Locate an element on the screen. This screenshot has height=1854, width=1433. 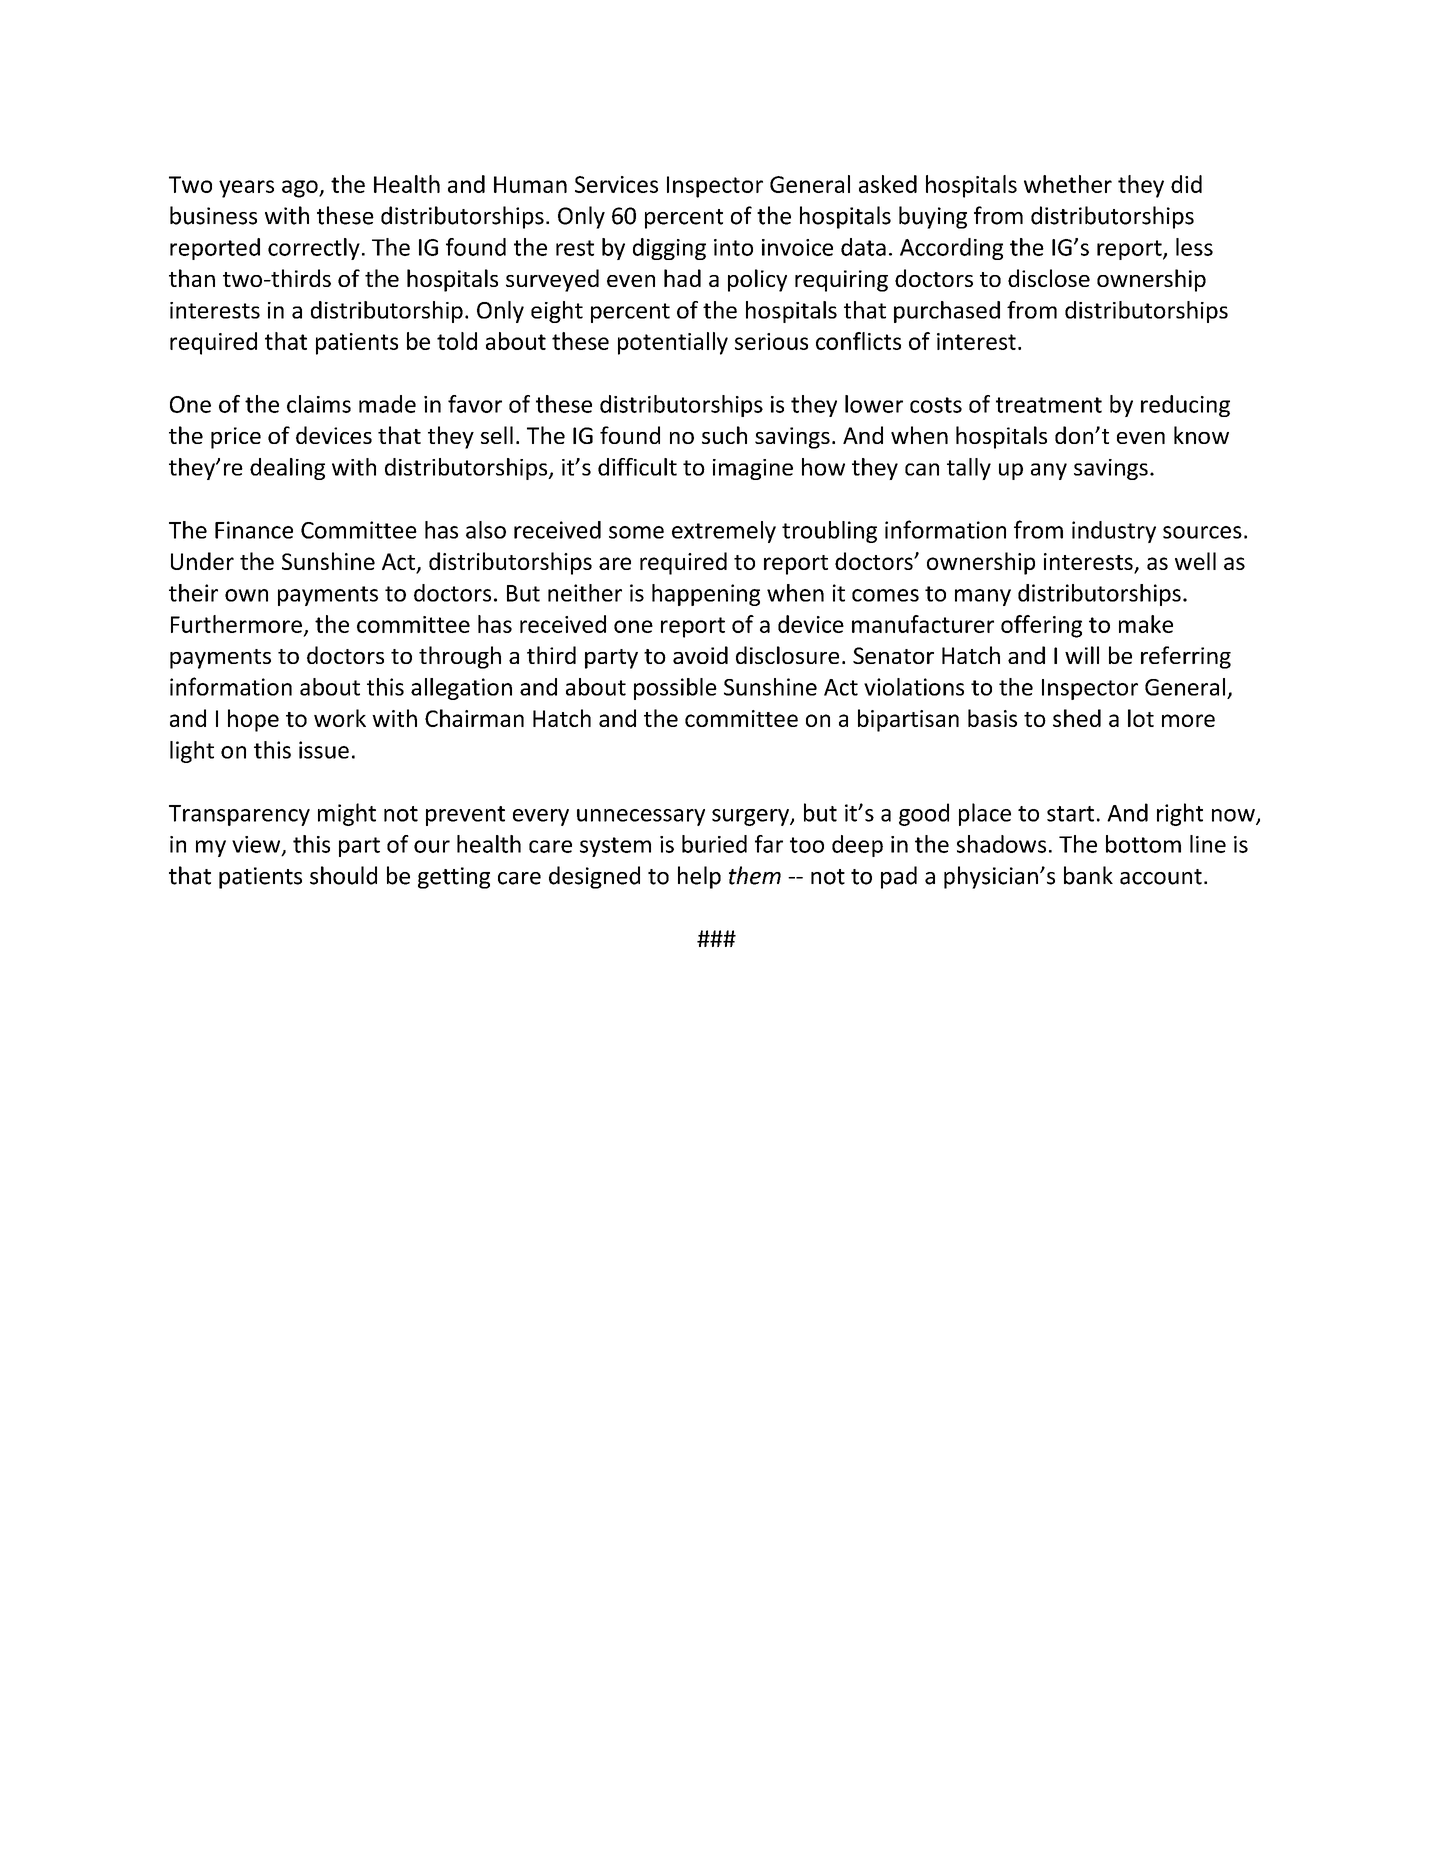
whether is located at coordinates (1068, 184).
